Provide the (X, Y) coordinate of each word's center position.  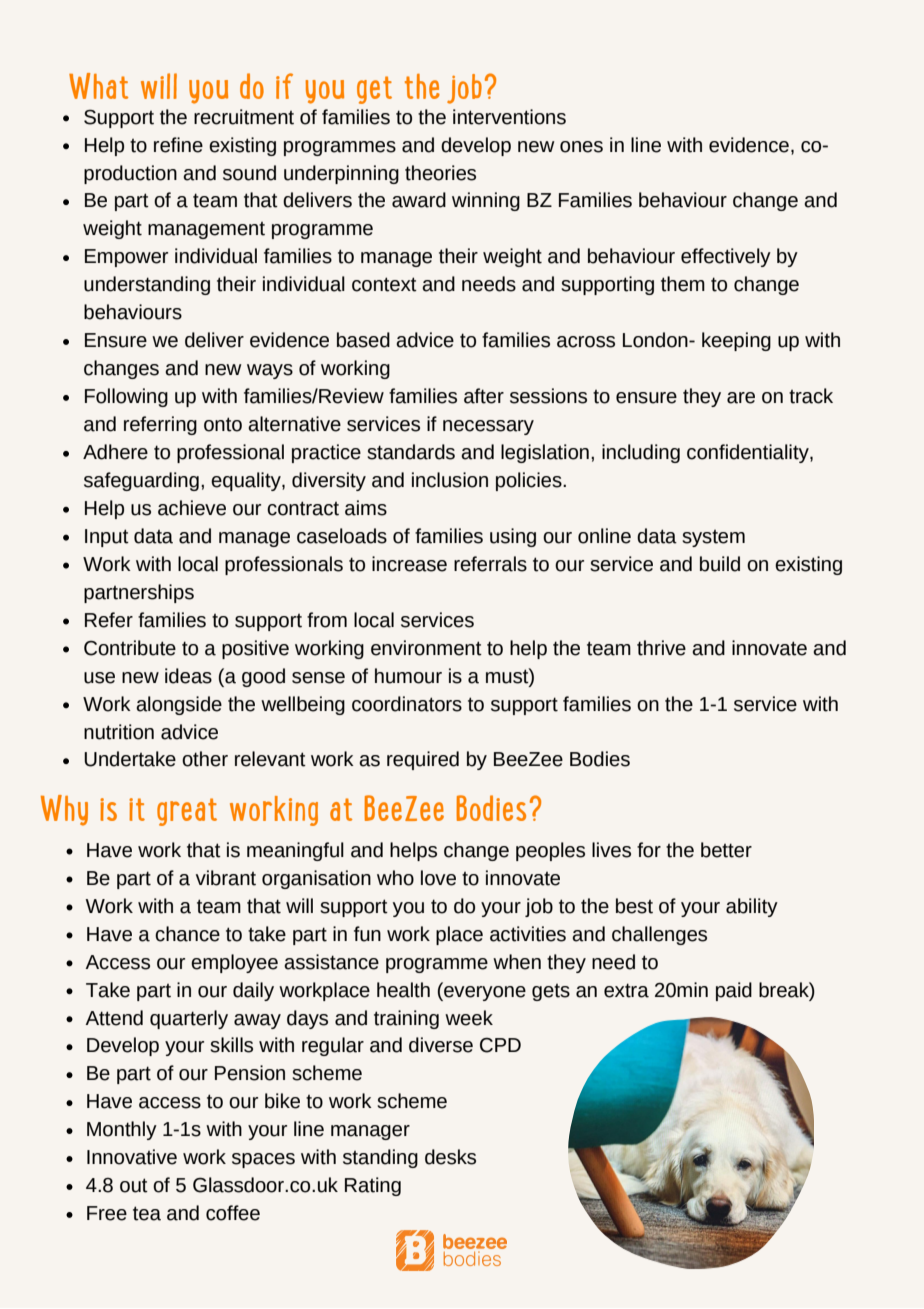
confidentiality (749, 453)
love (438, 878)
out (134, 1185)
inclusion (450, 480)
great (187, 812)
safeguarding (141, 481)
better (726, 850)
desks (450, 1157)
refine (178, 145)
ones (581, 147)
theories (440, 173)
